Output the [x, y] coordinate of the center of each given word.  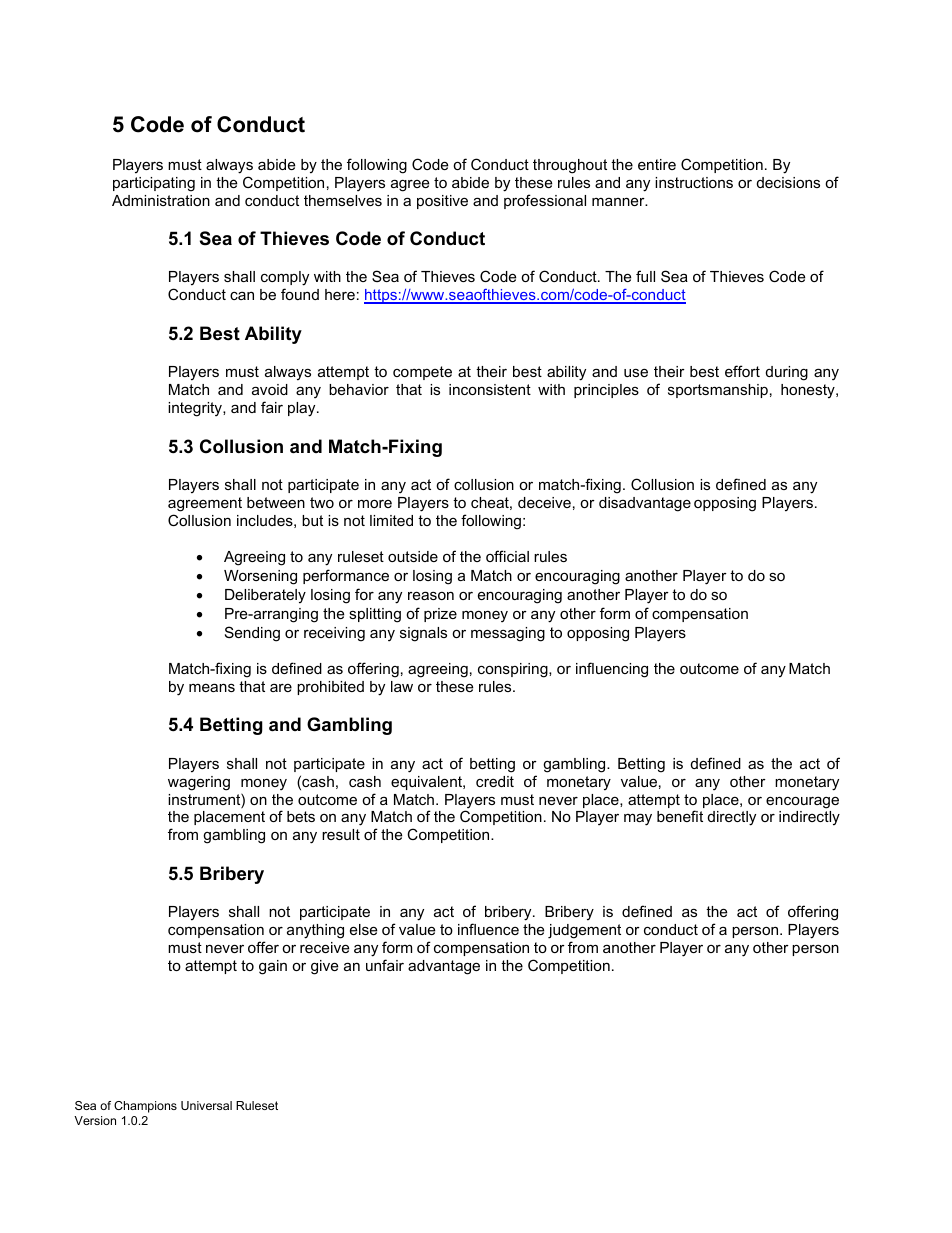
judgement [584, 931]
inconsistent [490, 389]
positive [442, 202]
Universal [206, 1105]
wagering [199, 783]
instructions [694, 182]
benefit [680, 816]
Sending [252, 634]
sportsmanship [718, 391]
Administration [161, 200]
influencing [612, 670]
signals [423, 634]
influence [488, 929]
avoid [270, 389]
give [324, 967]
